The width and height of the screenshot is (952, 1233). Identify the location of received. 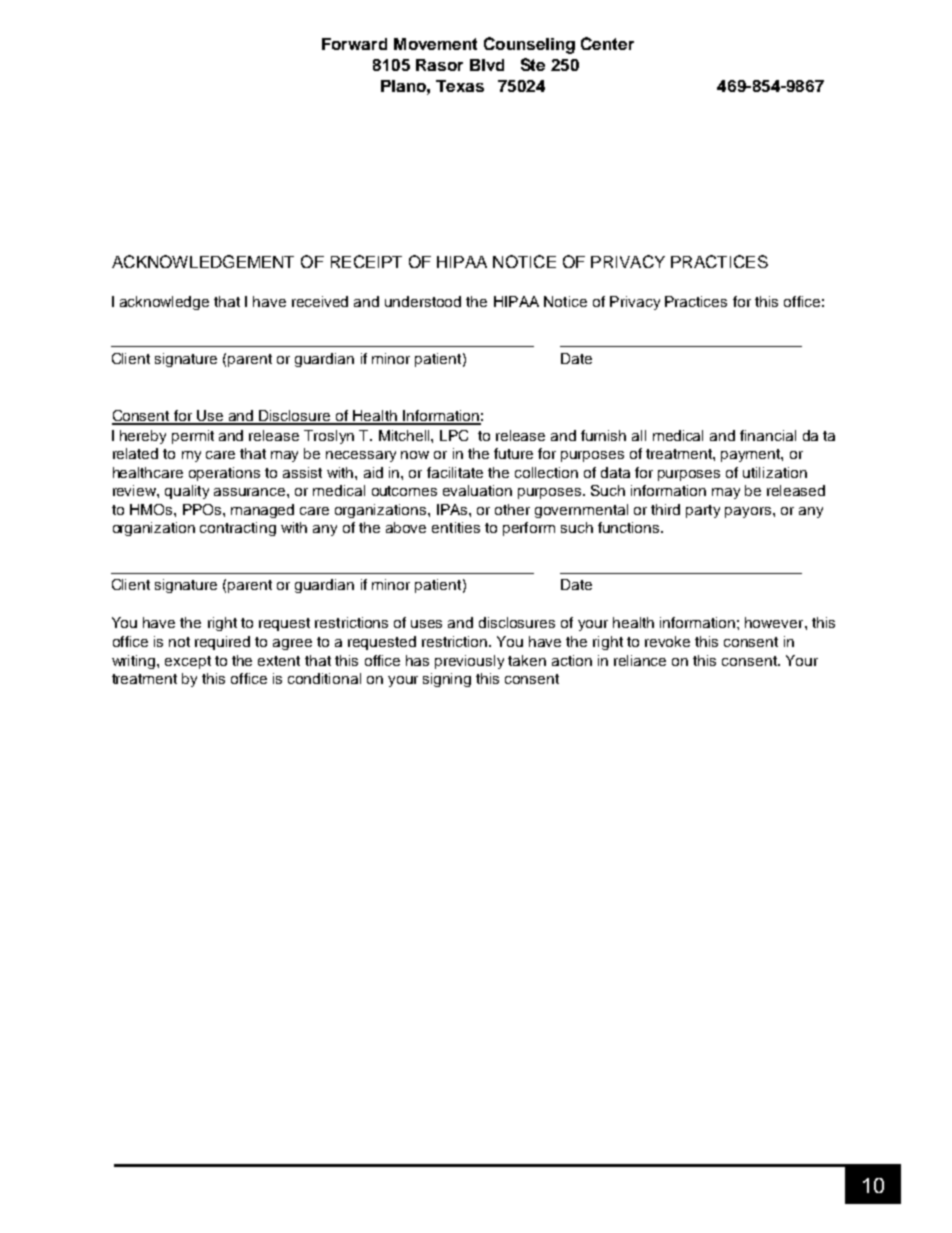
(320, 301).
